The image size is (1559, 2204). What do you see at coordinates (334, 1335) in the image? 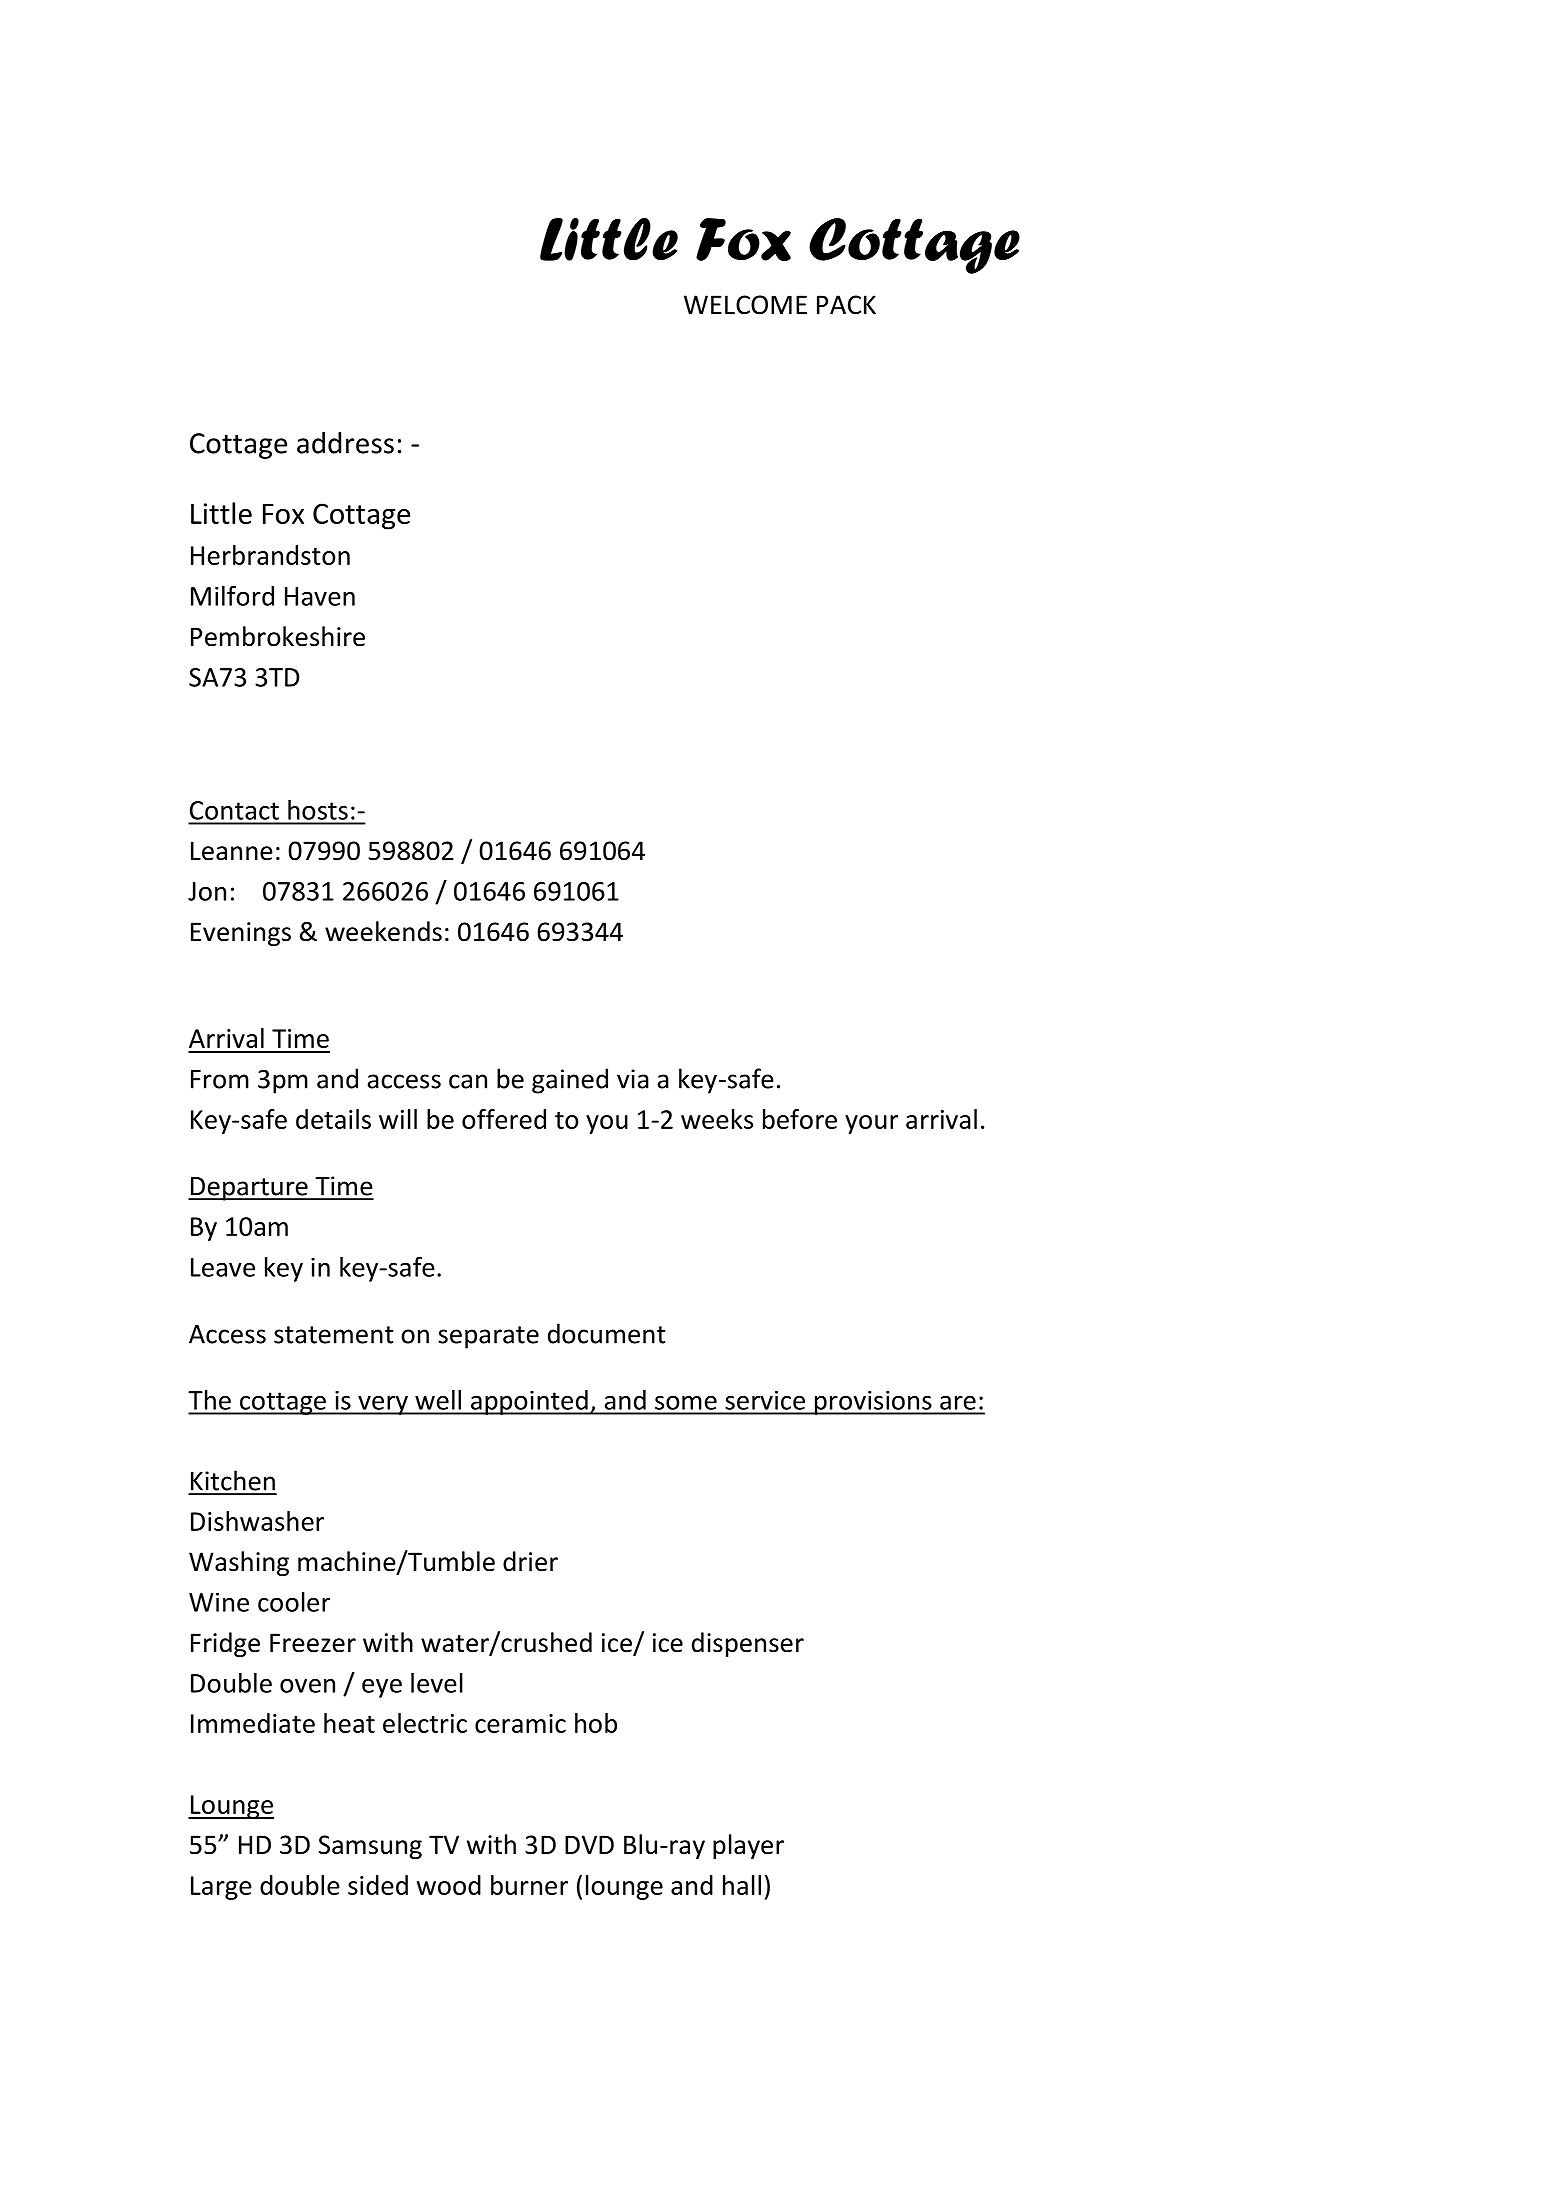
I see `statement` at bounding box center [334, 1335].
